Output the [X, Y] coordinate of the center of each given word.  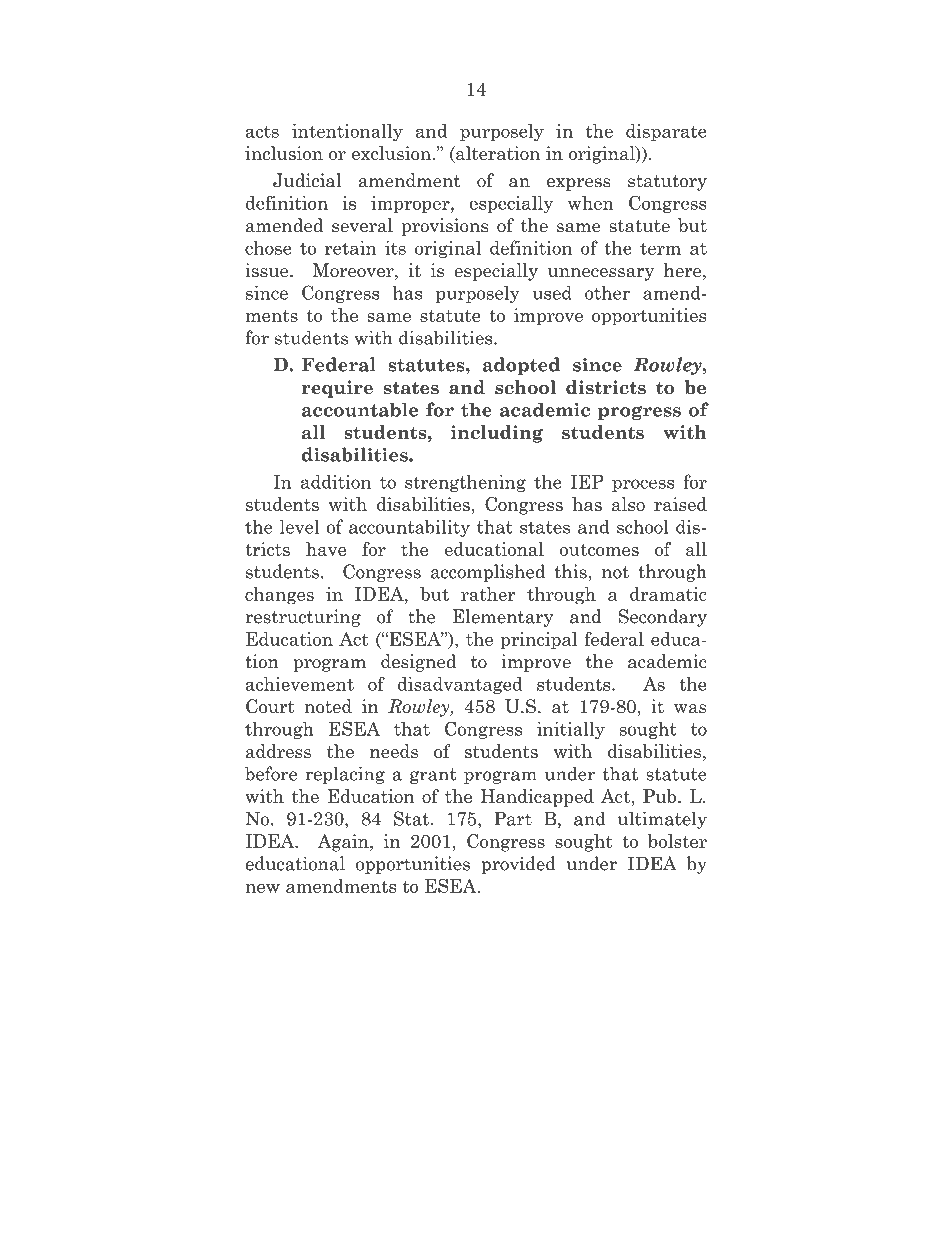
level [299, 526]
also [628, 504]
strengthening [465, 483]
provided [518, 865]
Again [344, 843]
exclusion [391, 153]
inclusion [284, 153]
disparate [666, 132]
